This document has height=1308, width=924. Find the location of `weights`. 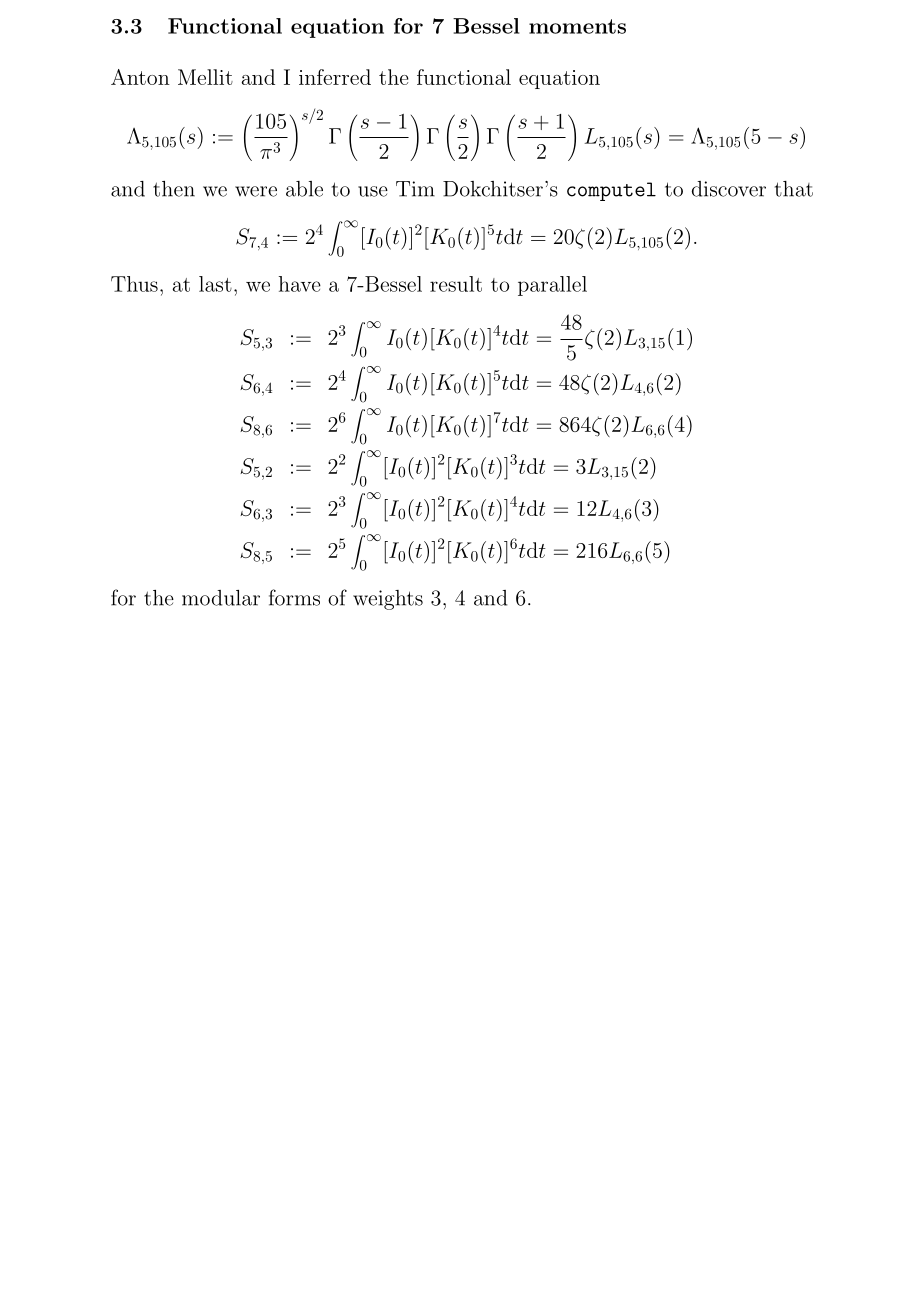

weights is located at coordinates (388, 600).
